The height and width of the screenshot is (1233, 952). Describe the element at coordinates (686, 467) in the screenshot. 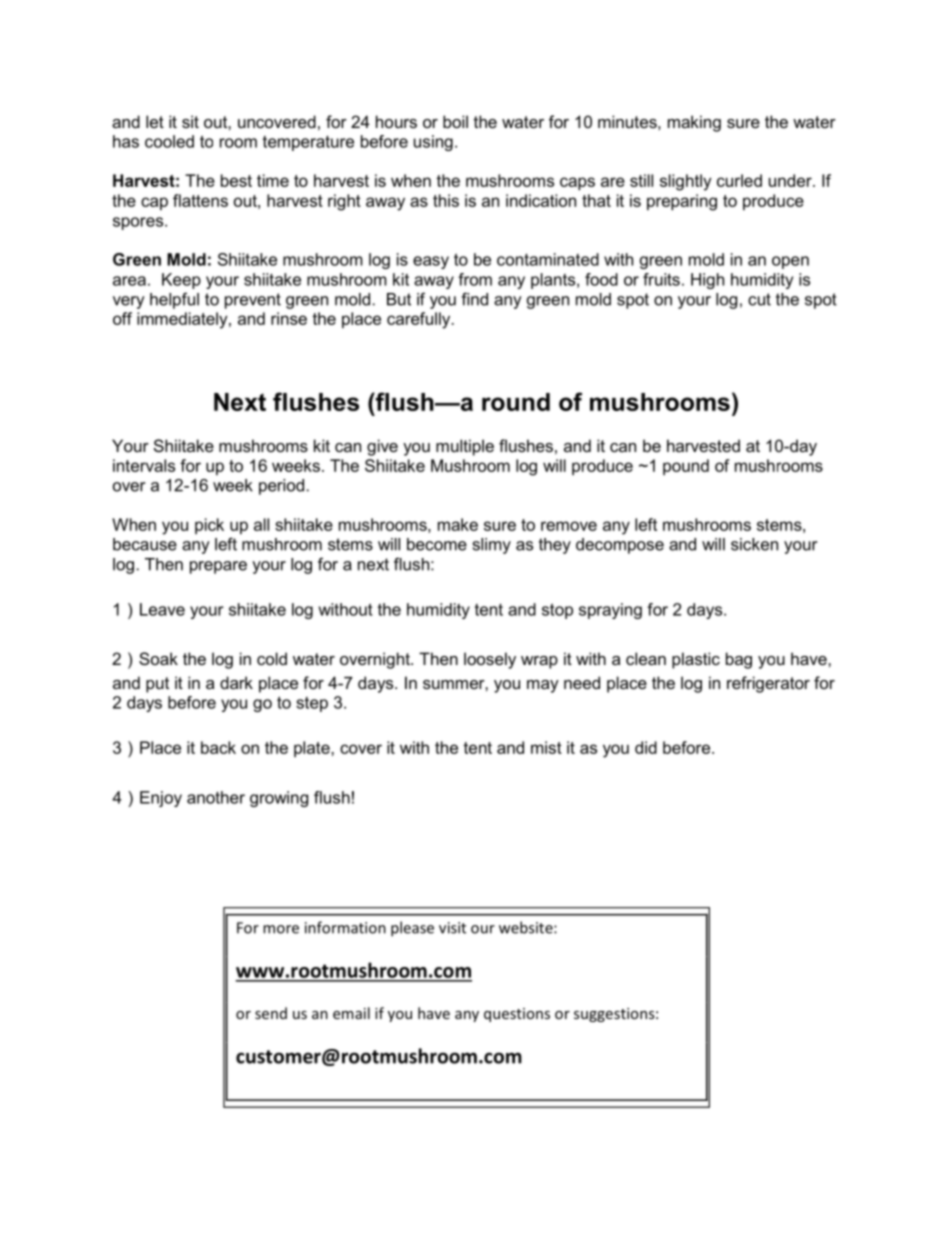

I see `pound` at that location.
